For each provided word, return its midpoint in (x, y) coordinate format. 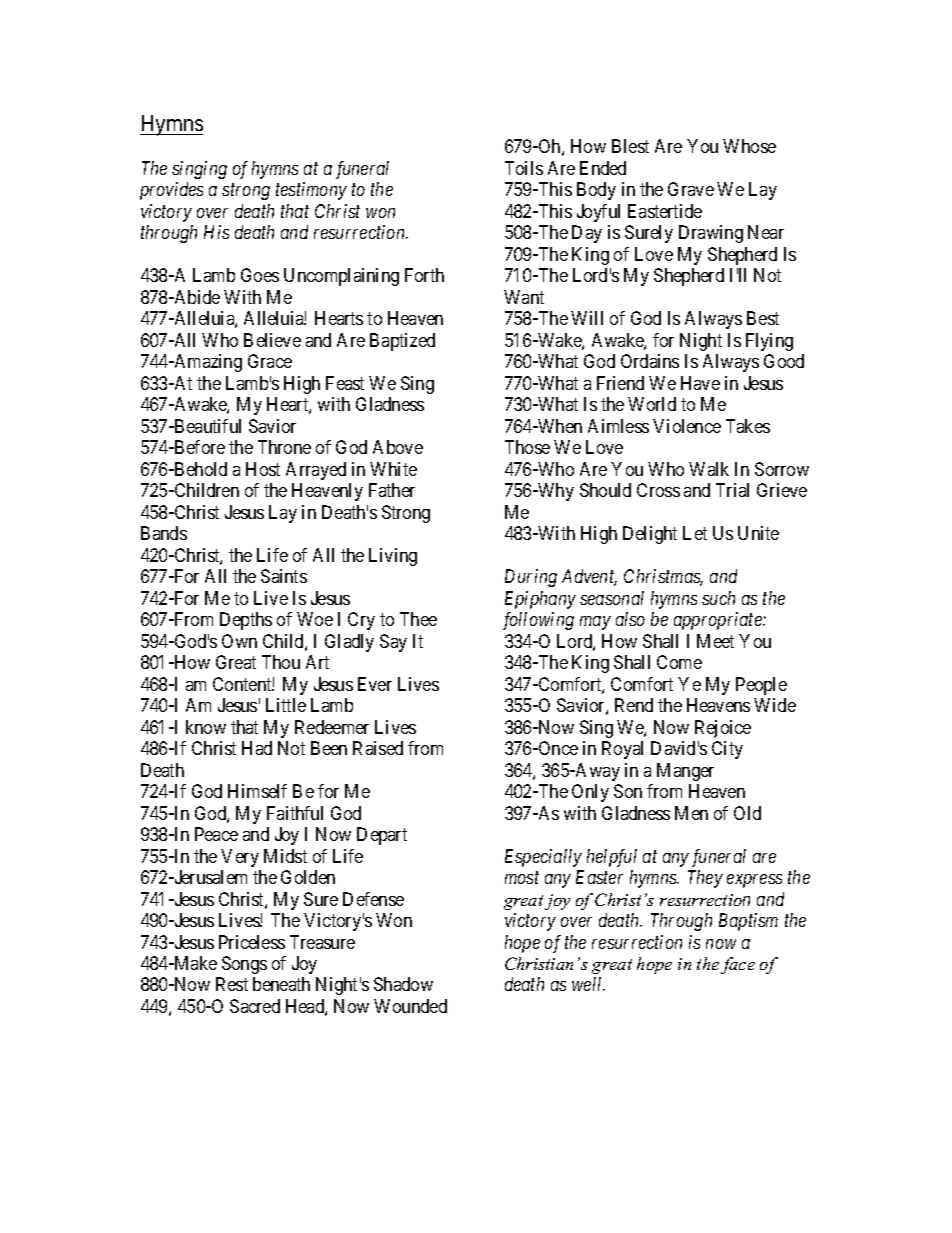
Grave (691, 189)
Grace (270, 361)
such (718, 598)
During (531, 578)
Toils (524, 168)
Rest (232, 984)
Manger (685, 772)
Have (700, 383)
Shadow (403, 984)
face (738, 965)
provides (171, 191)
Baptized (402, 342)
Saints (284, 576)
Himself (257, 791)
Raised (378, 748)
